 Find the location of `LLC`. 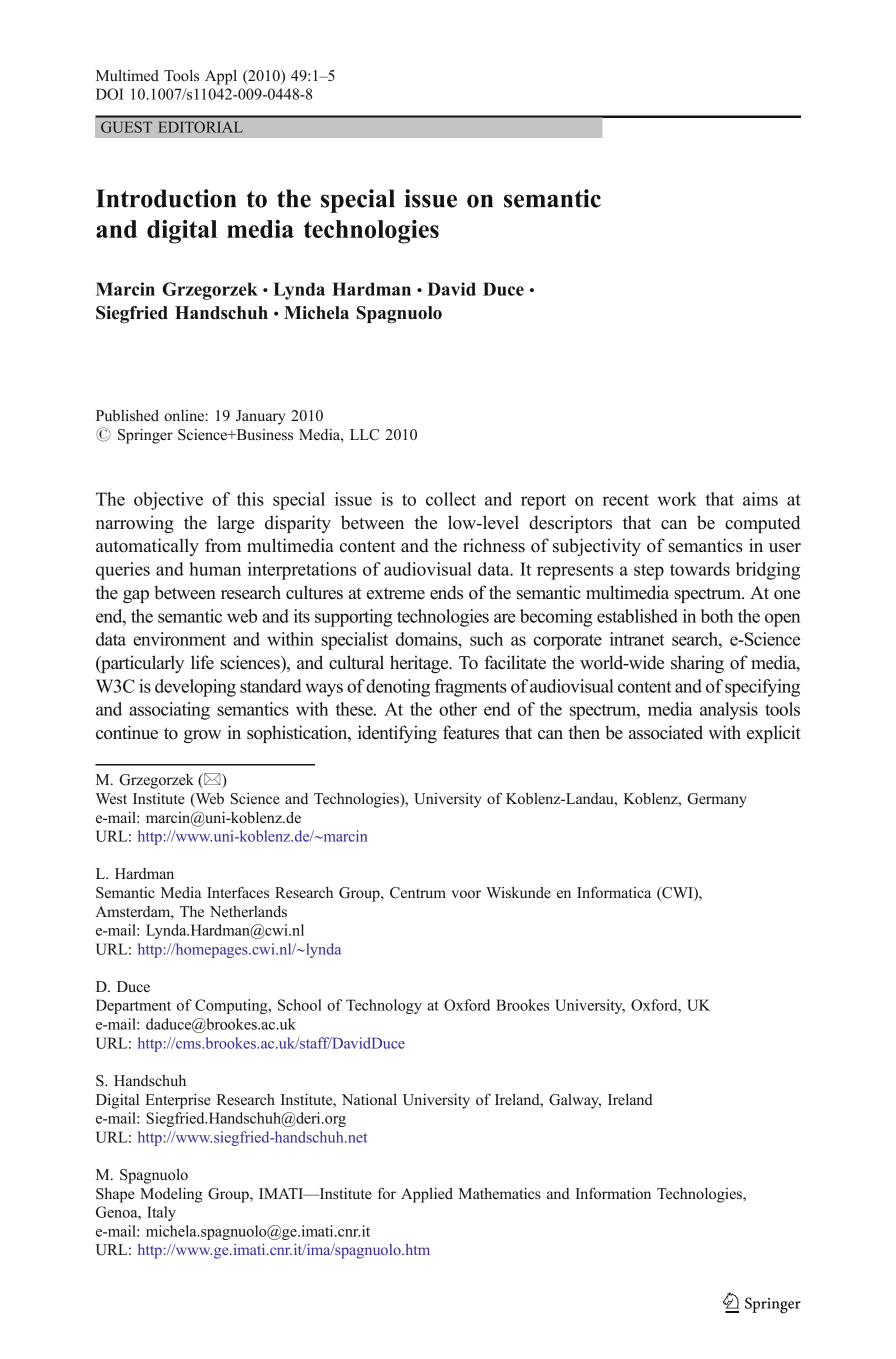

LLC is located at coordinates (364, 435).
